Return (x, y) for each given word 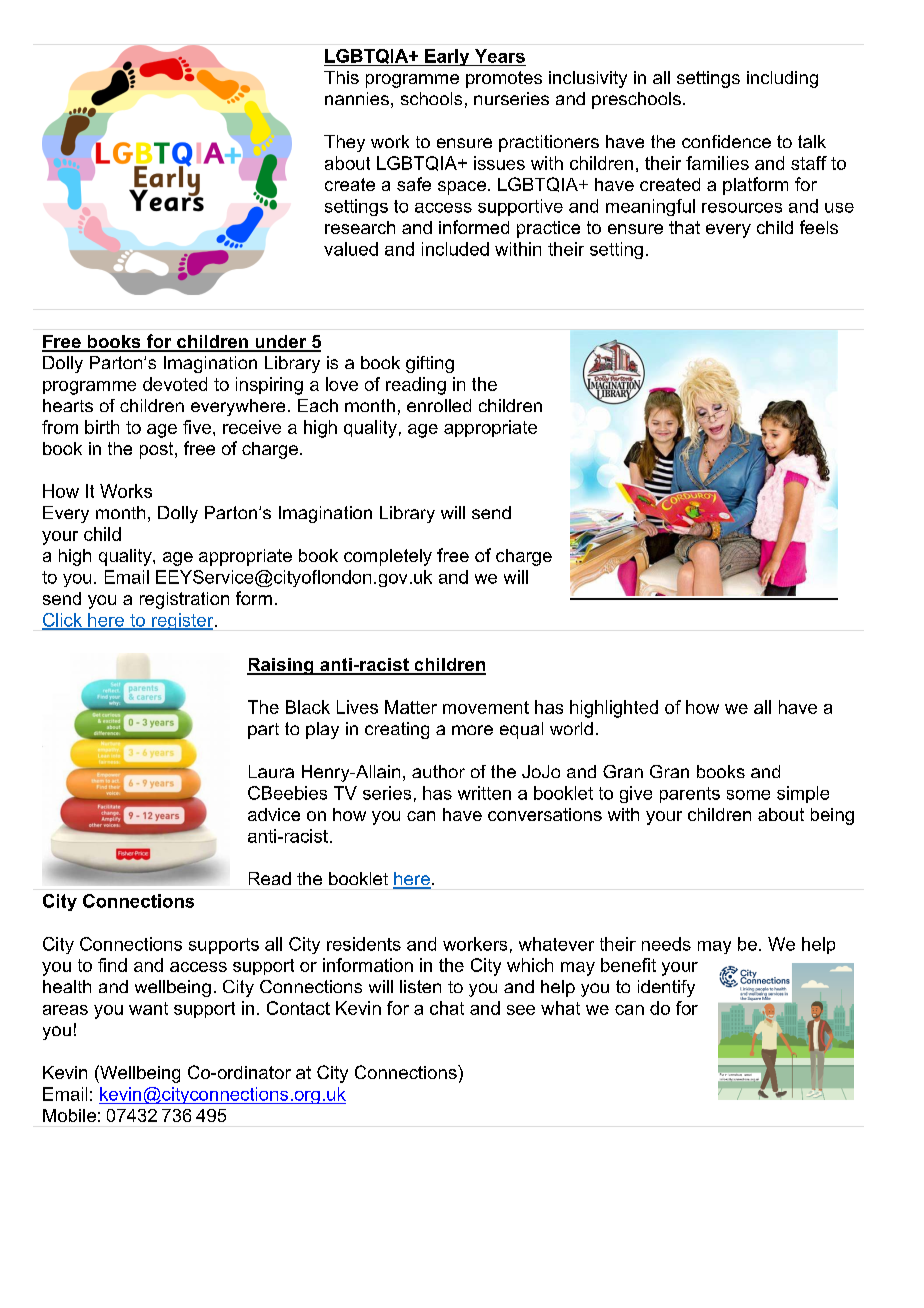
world (571, 728)
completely (388, 557)
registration (184, 600)
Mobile (69, 1115)
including (782, 79)
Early (447, 57)
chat (447, 1008)
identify (666, 988)
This (341, 77)
